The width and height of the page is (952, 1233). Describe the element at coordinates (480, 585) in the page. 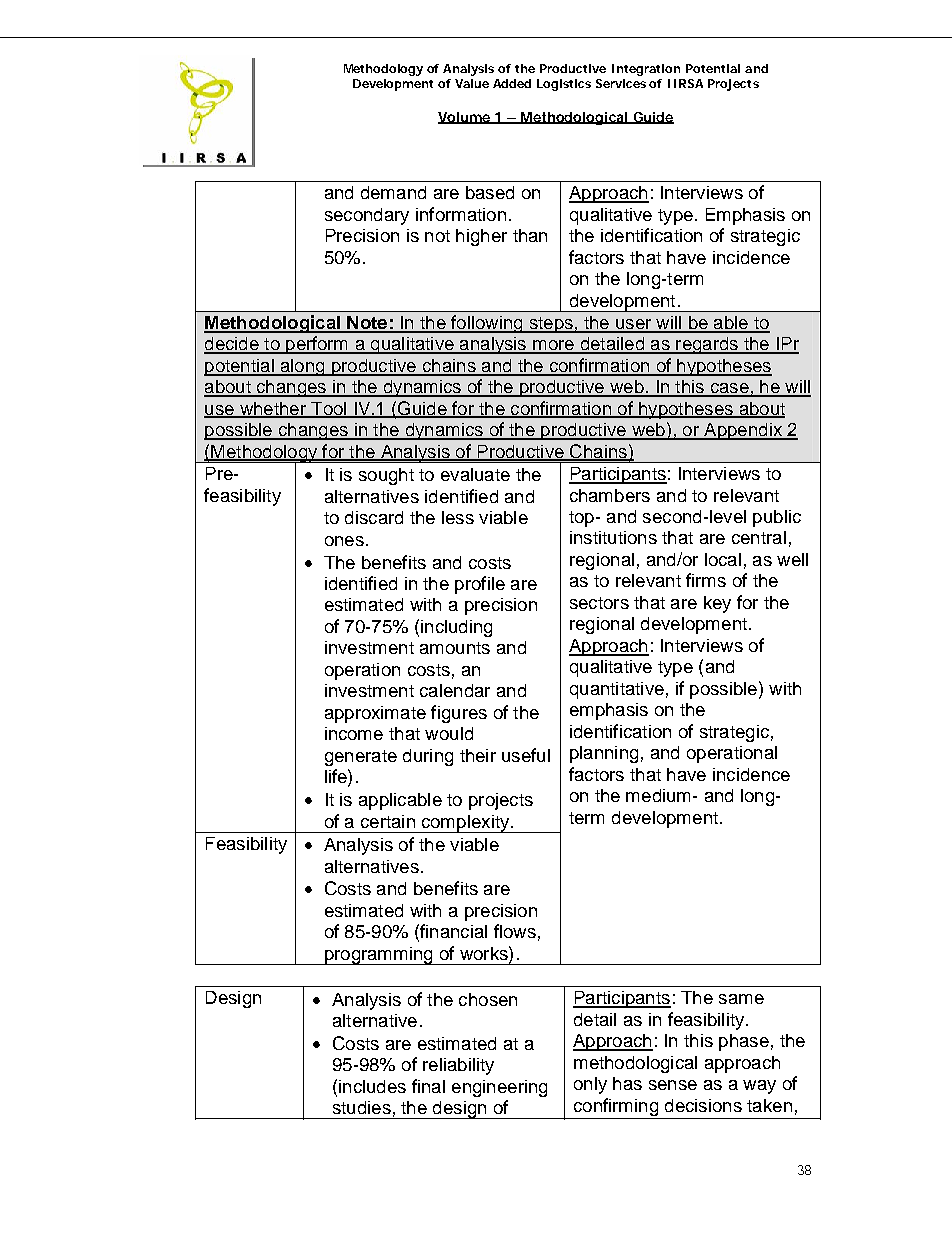

I see `profile` at that location.
